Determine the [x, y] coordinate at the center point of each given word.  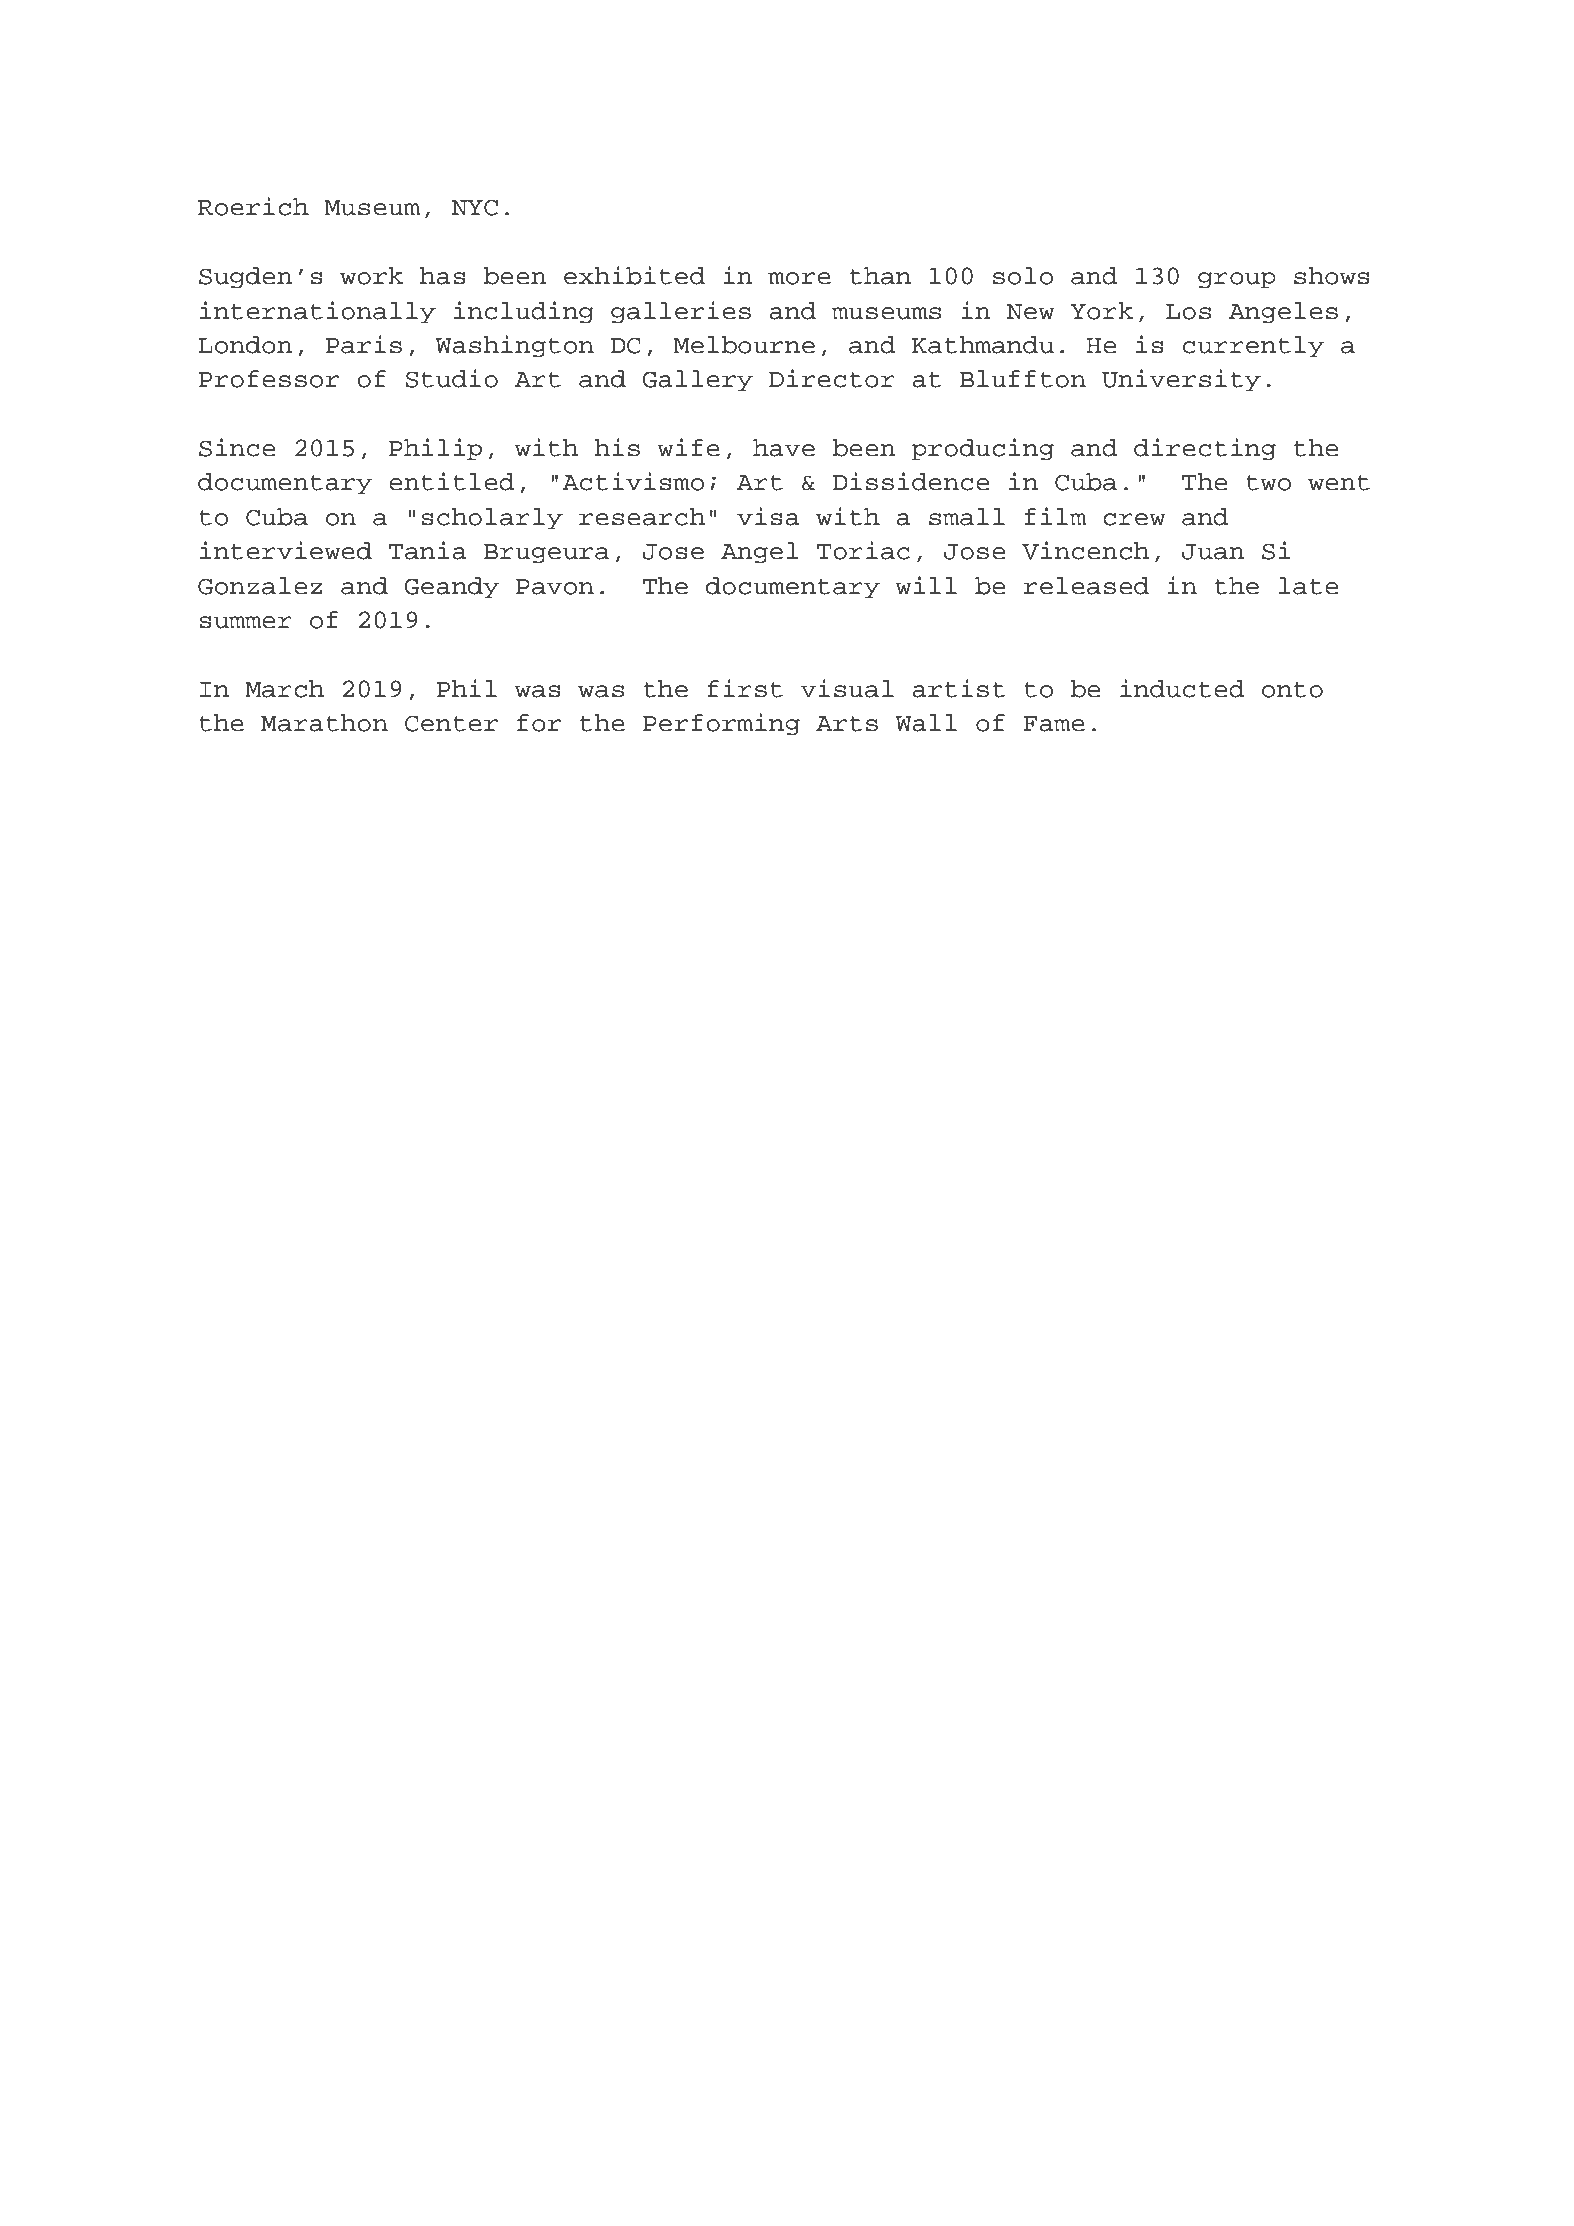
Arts [847, 724]
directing [1205, 449]
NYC [474, 207]
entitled [452, 481]
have [784, 448]
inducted [1182, 688]
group [1237, 280]
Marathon [324, 723]
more [799, 278]
